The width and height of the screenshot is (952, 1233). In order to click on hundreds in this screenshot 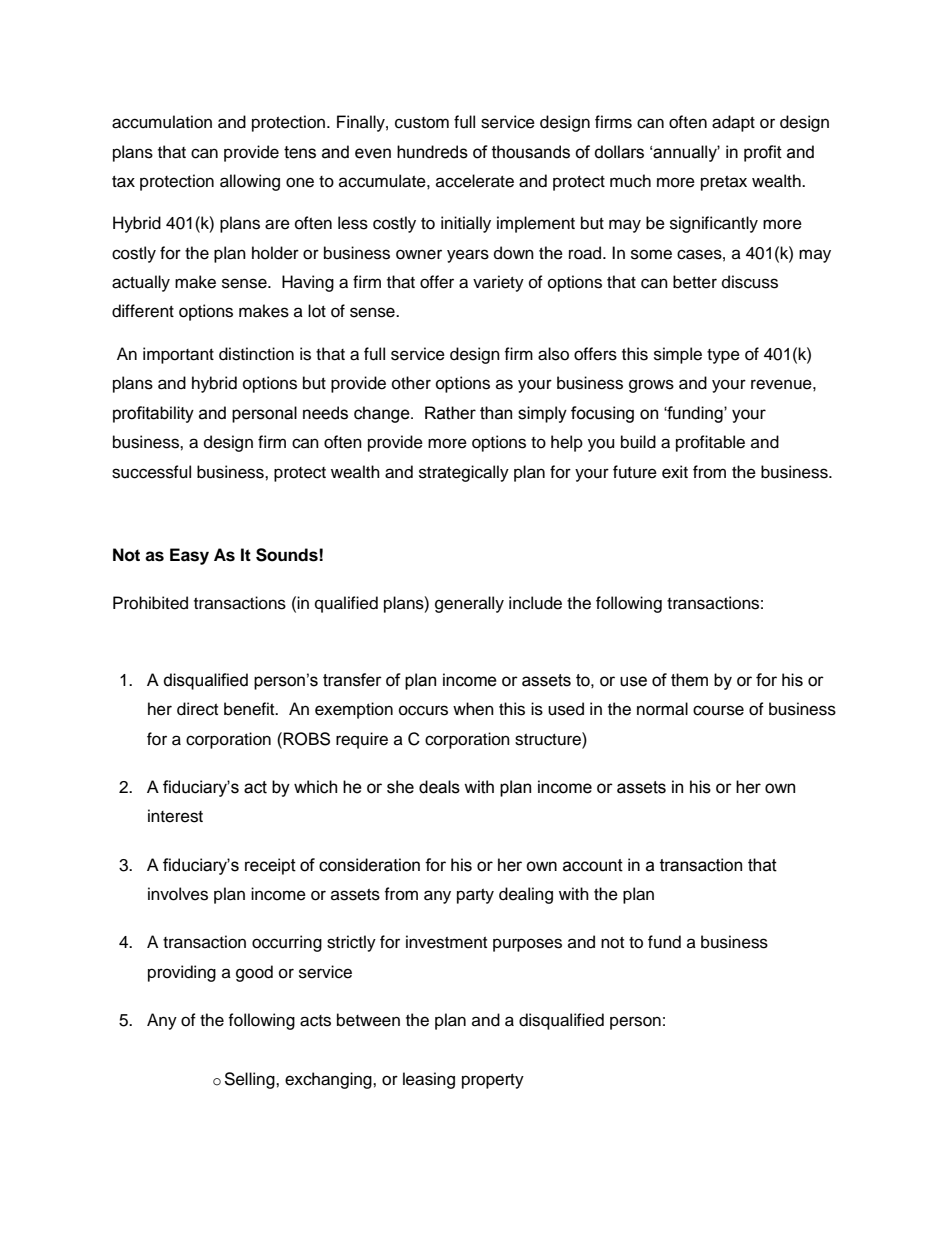, I will do `click(432, 152)`.
